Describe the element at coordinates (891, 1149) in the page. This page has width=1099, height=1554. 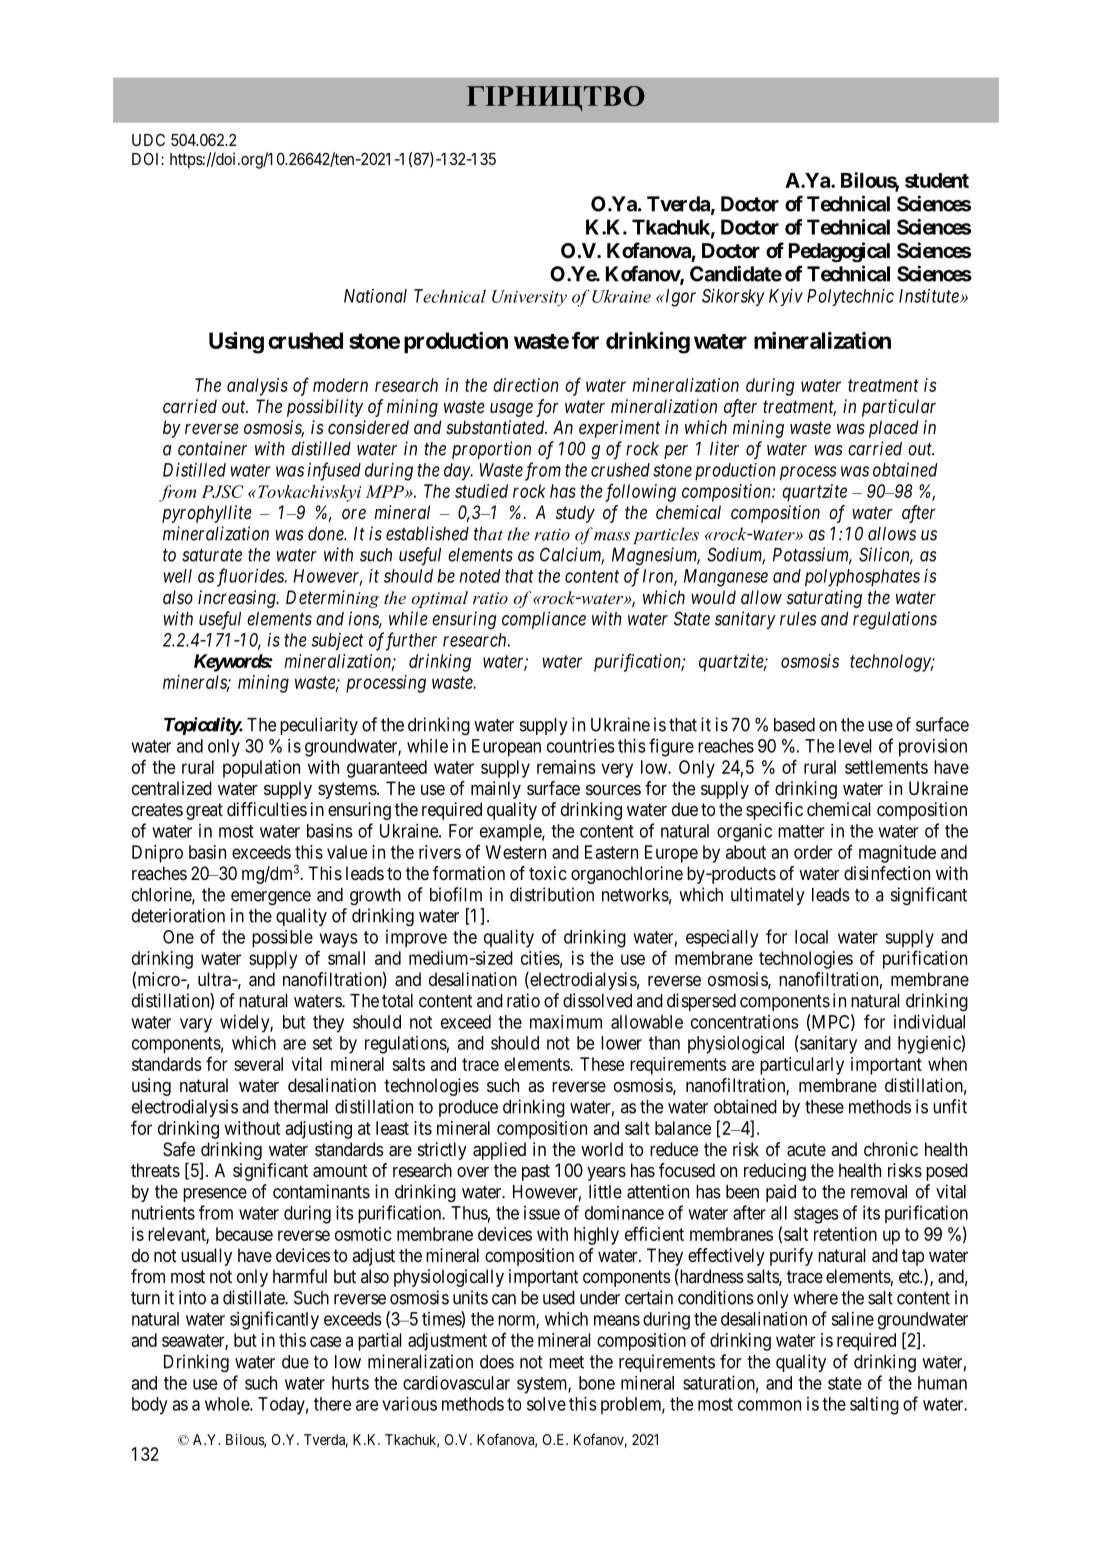
I see `chronic` at that location.
